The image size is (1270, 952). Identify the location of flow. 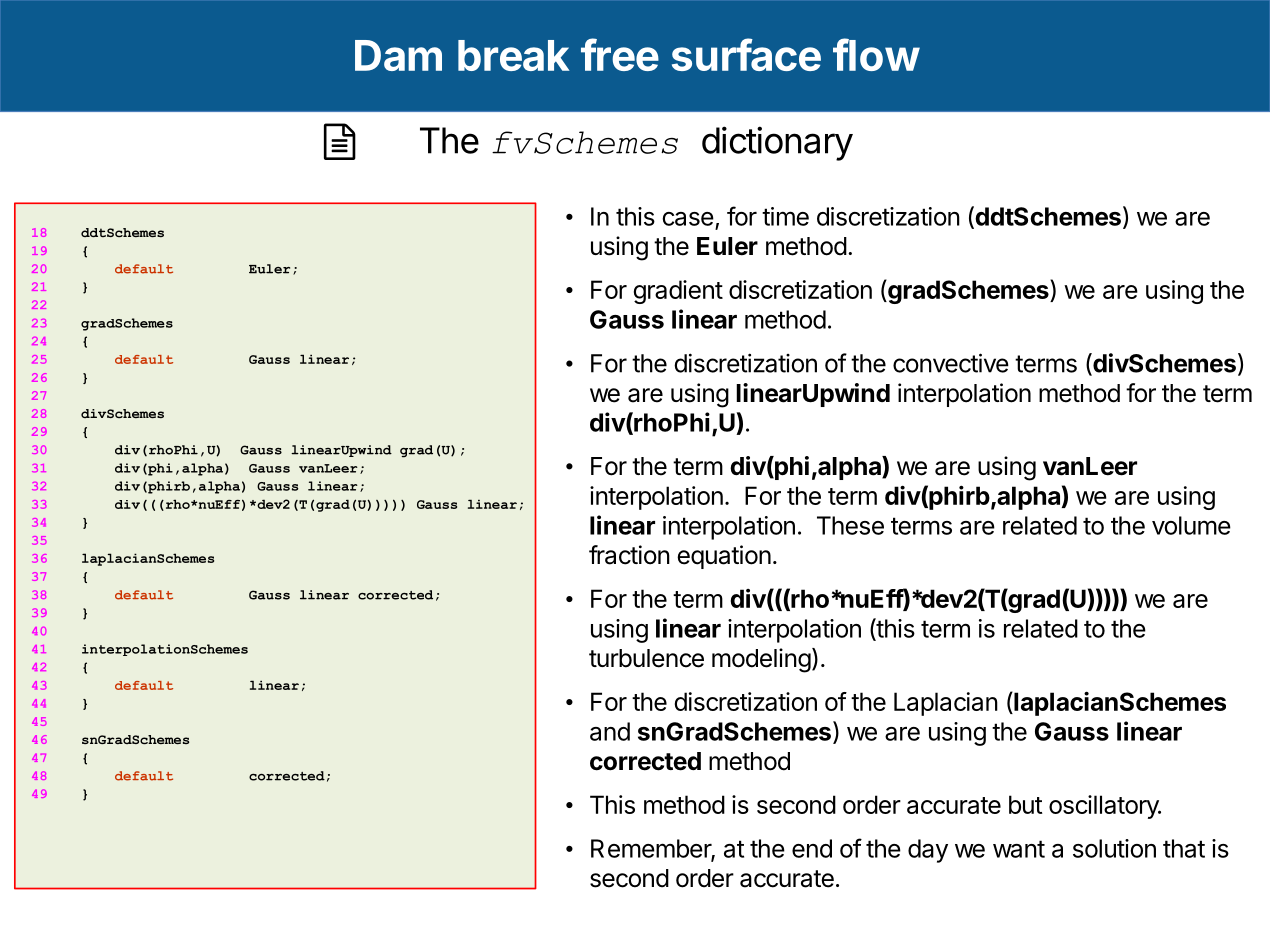
(876, 54).
